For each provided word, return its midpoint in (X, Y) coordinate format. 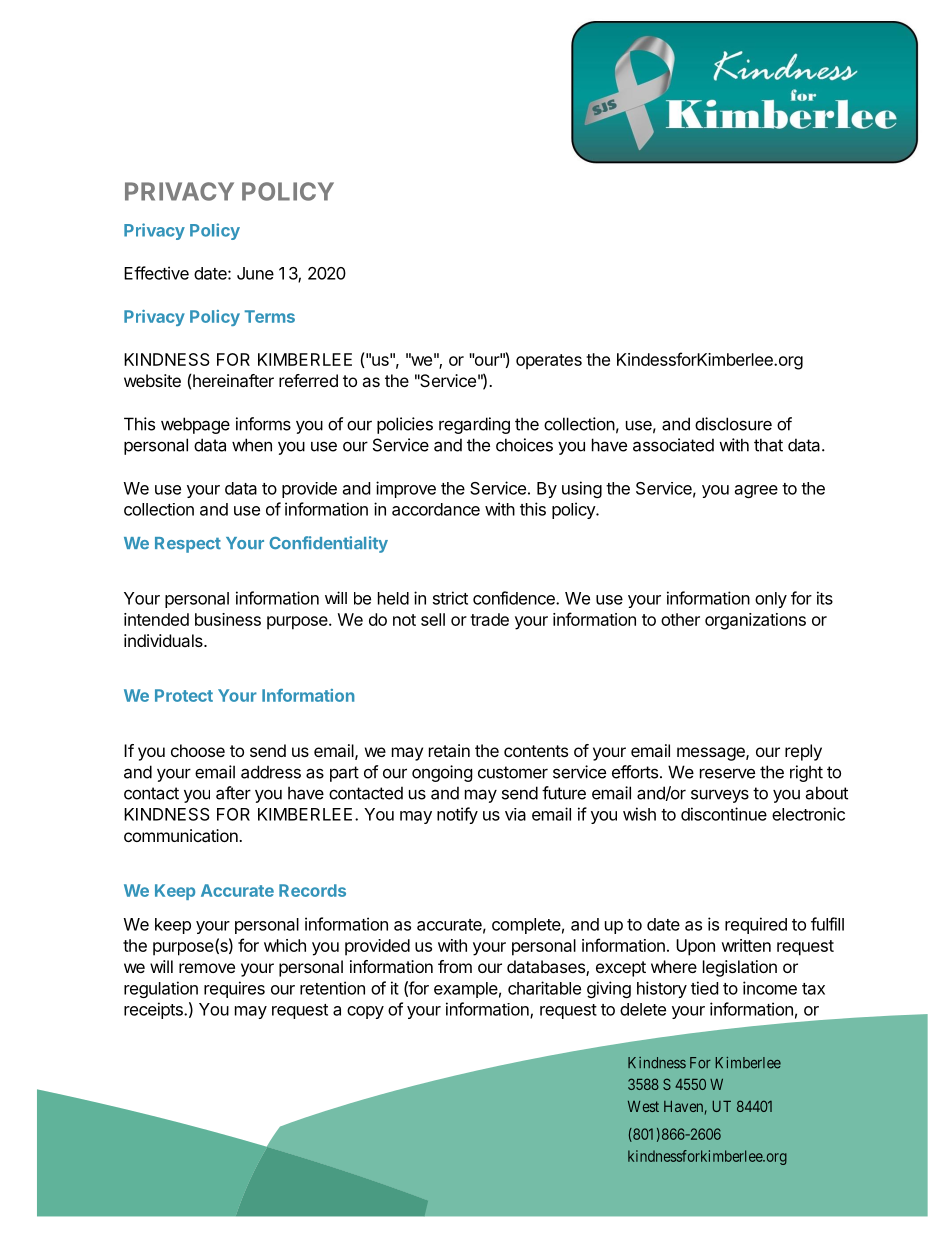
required (756, 925)
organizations (755, 621)
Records (312, 890)
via (515, 814)
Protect (184, 695)
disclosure (733, 424)
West (643, 1106)
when (252, 445)
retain (449, 750)
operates (549, 362)
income (770, 988)
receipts (154, 1010)
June (255, 273)
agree (756, 491)
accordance (436, 509)
